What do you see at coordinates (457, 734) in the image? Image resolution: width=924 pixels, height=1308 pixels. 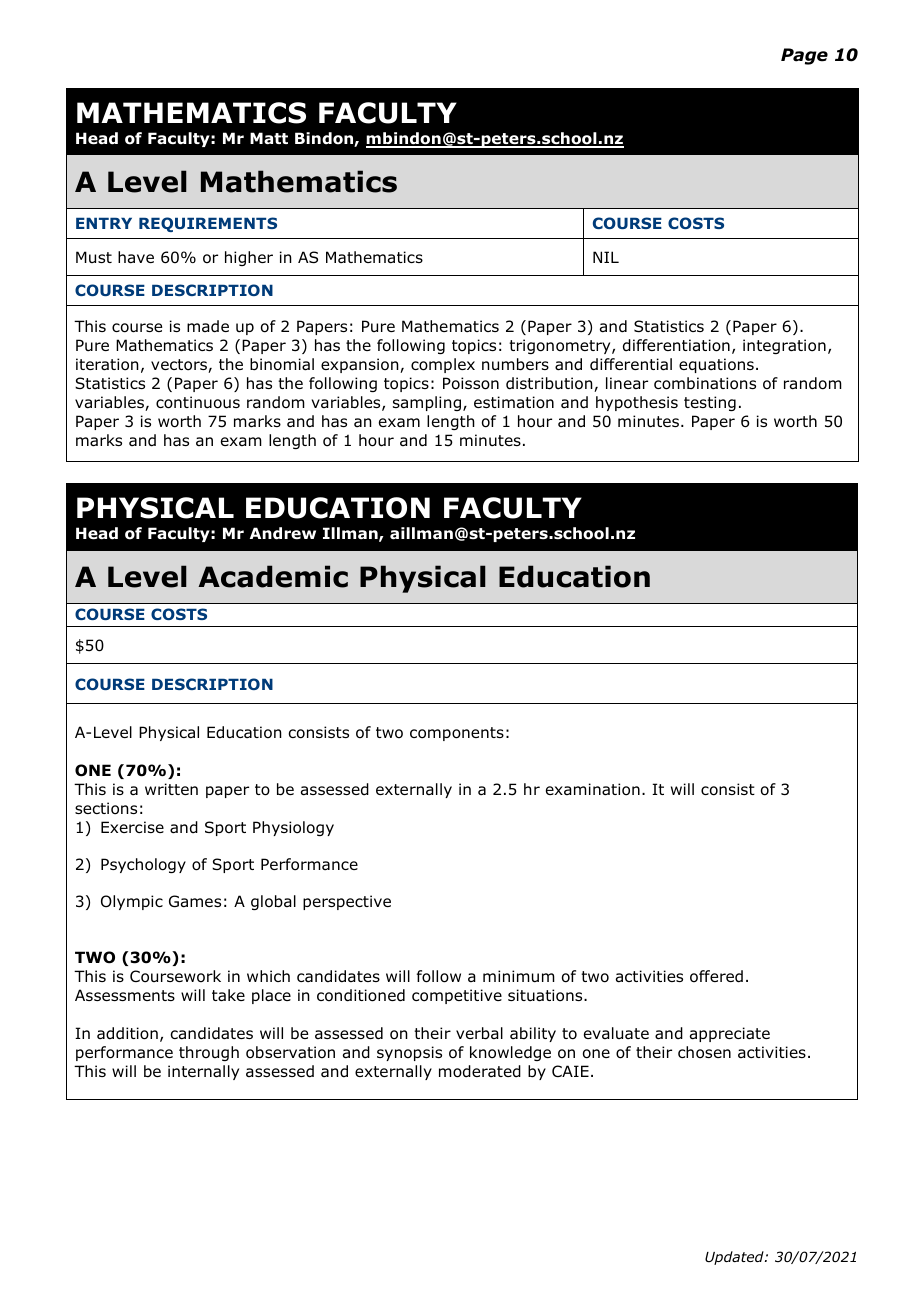 I see `components` at bounding box center [457, 734].
